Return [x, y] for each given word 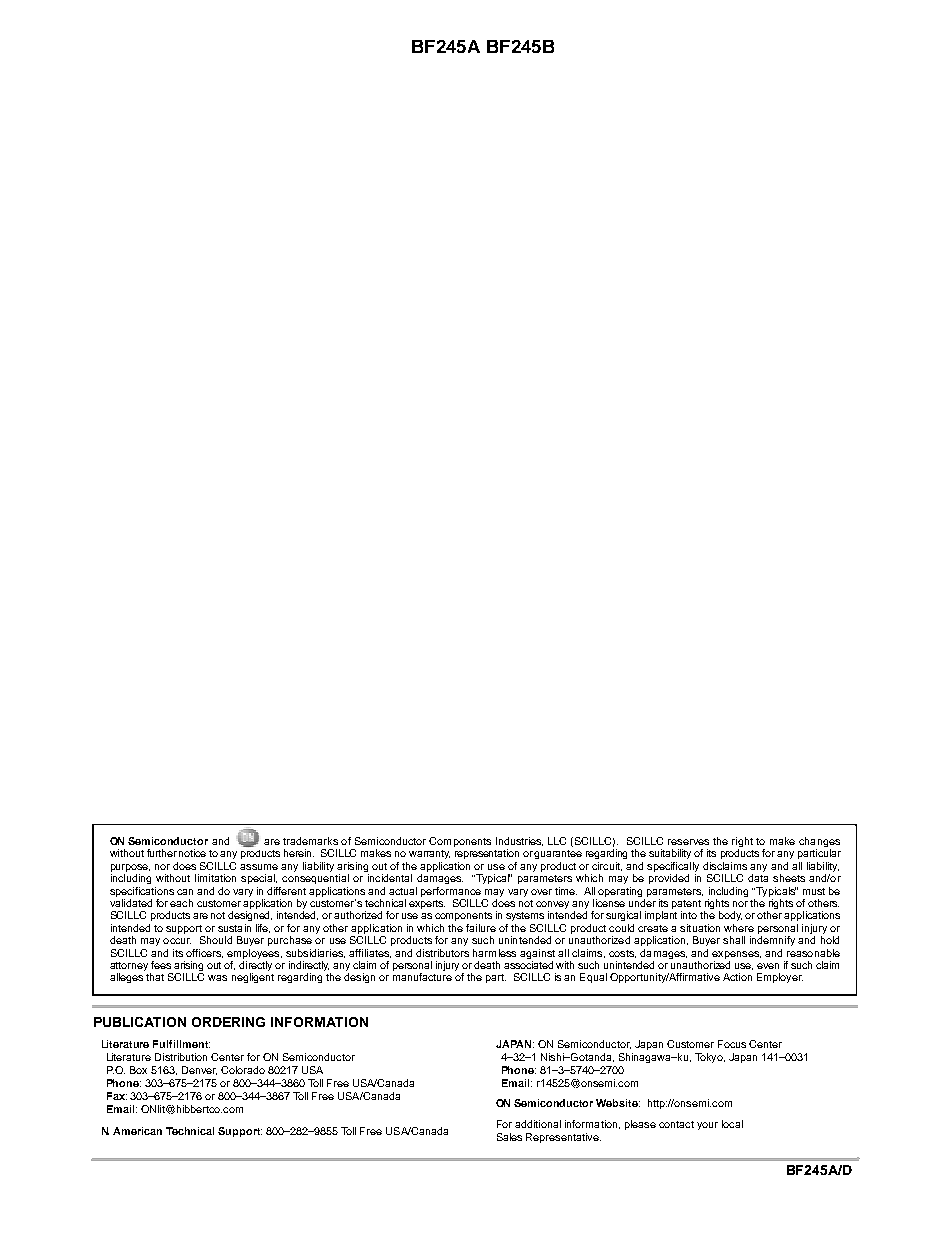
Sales [509, 1137]
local [732, 1124]
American [137, 1131]
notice [192, 853]
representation [487, 854]
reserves [688, 842]
